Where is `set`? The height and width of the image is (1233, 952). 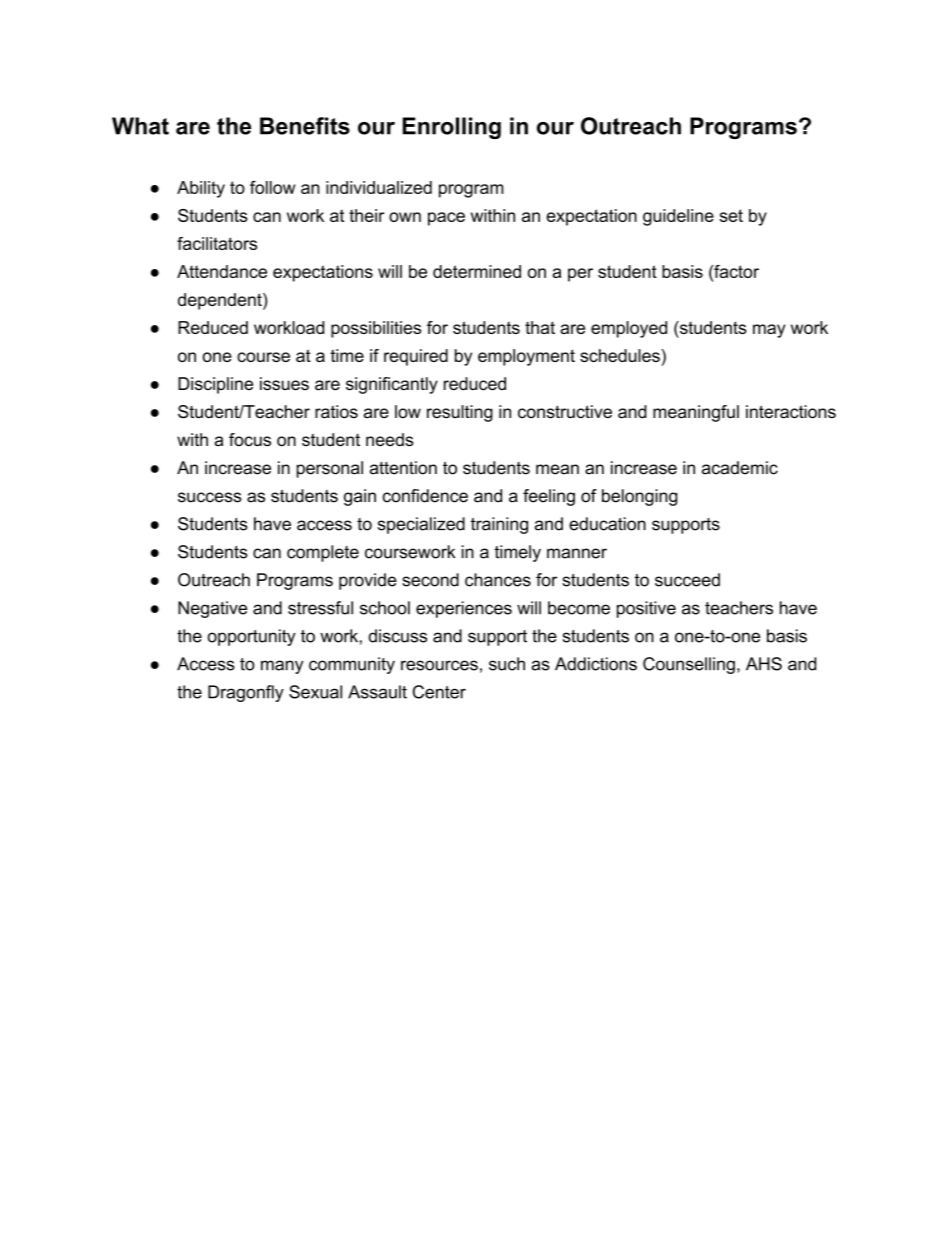 set is located at coordinates (731, 215).
